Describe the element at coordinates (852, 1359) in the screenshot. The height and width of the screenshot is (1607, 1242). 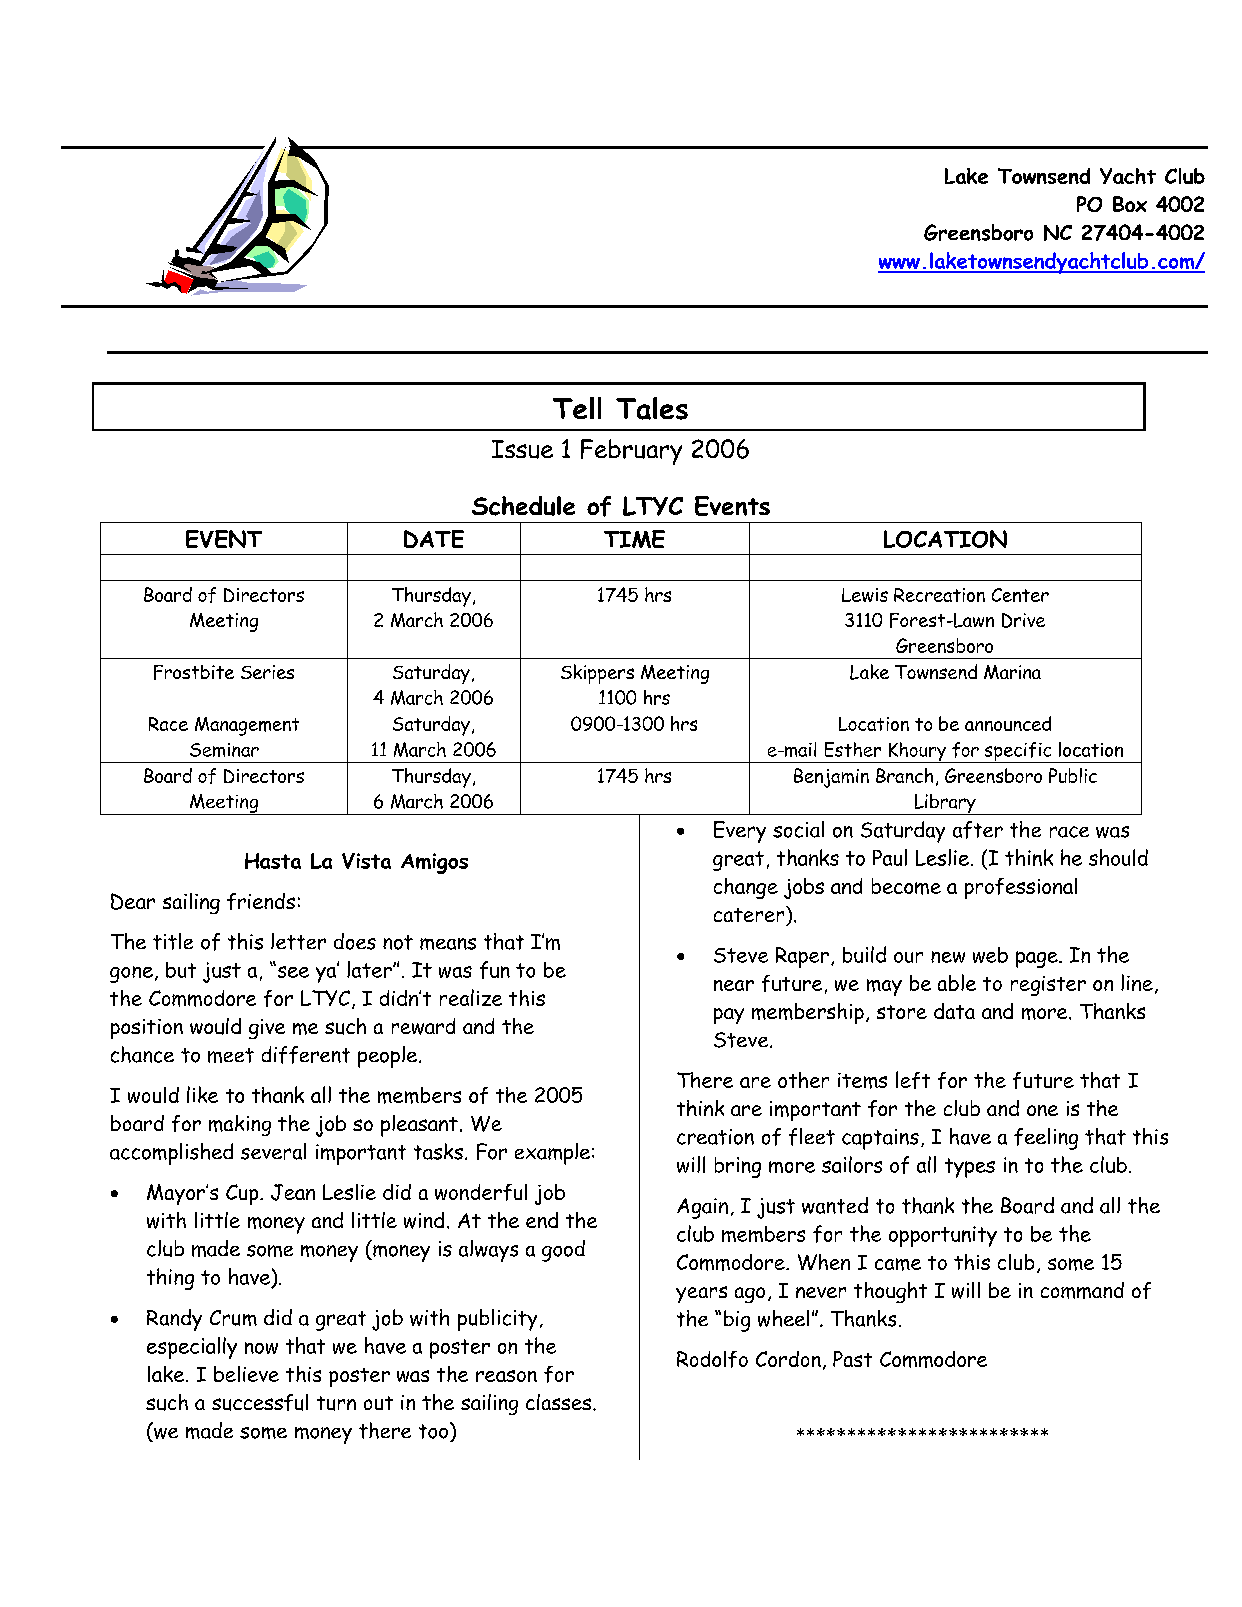
I see `Past` at that location.
